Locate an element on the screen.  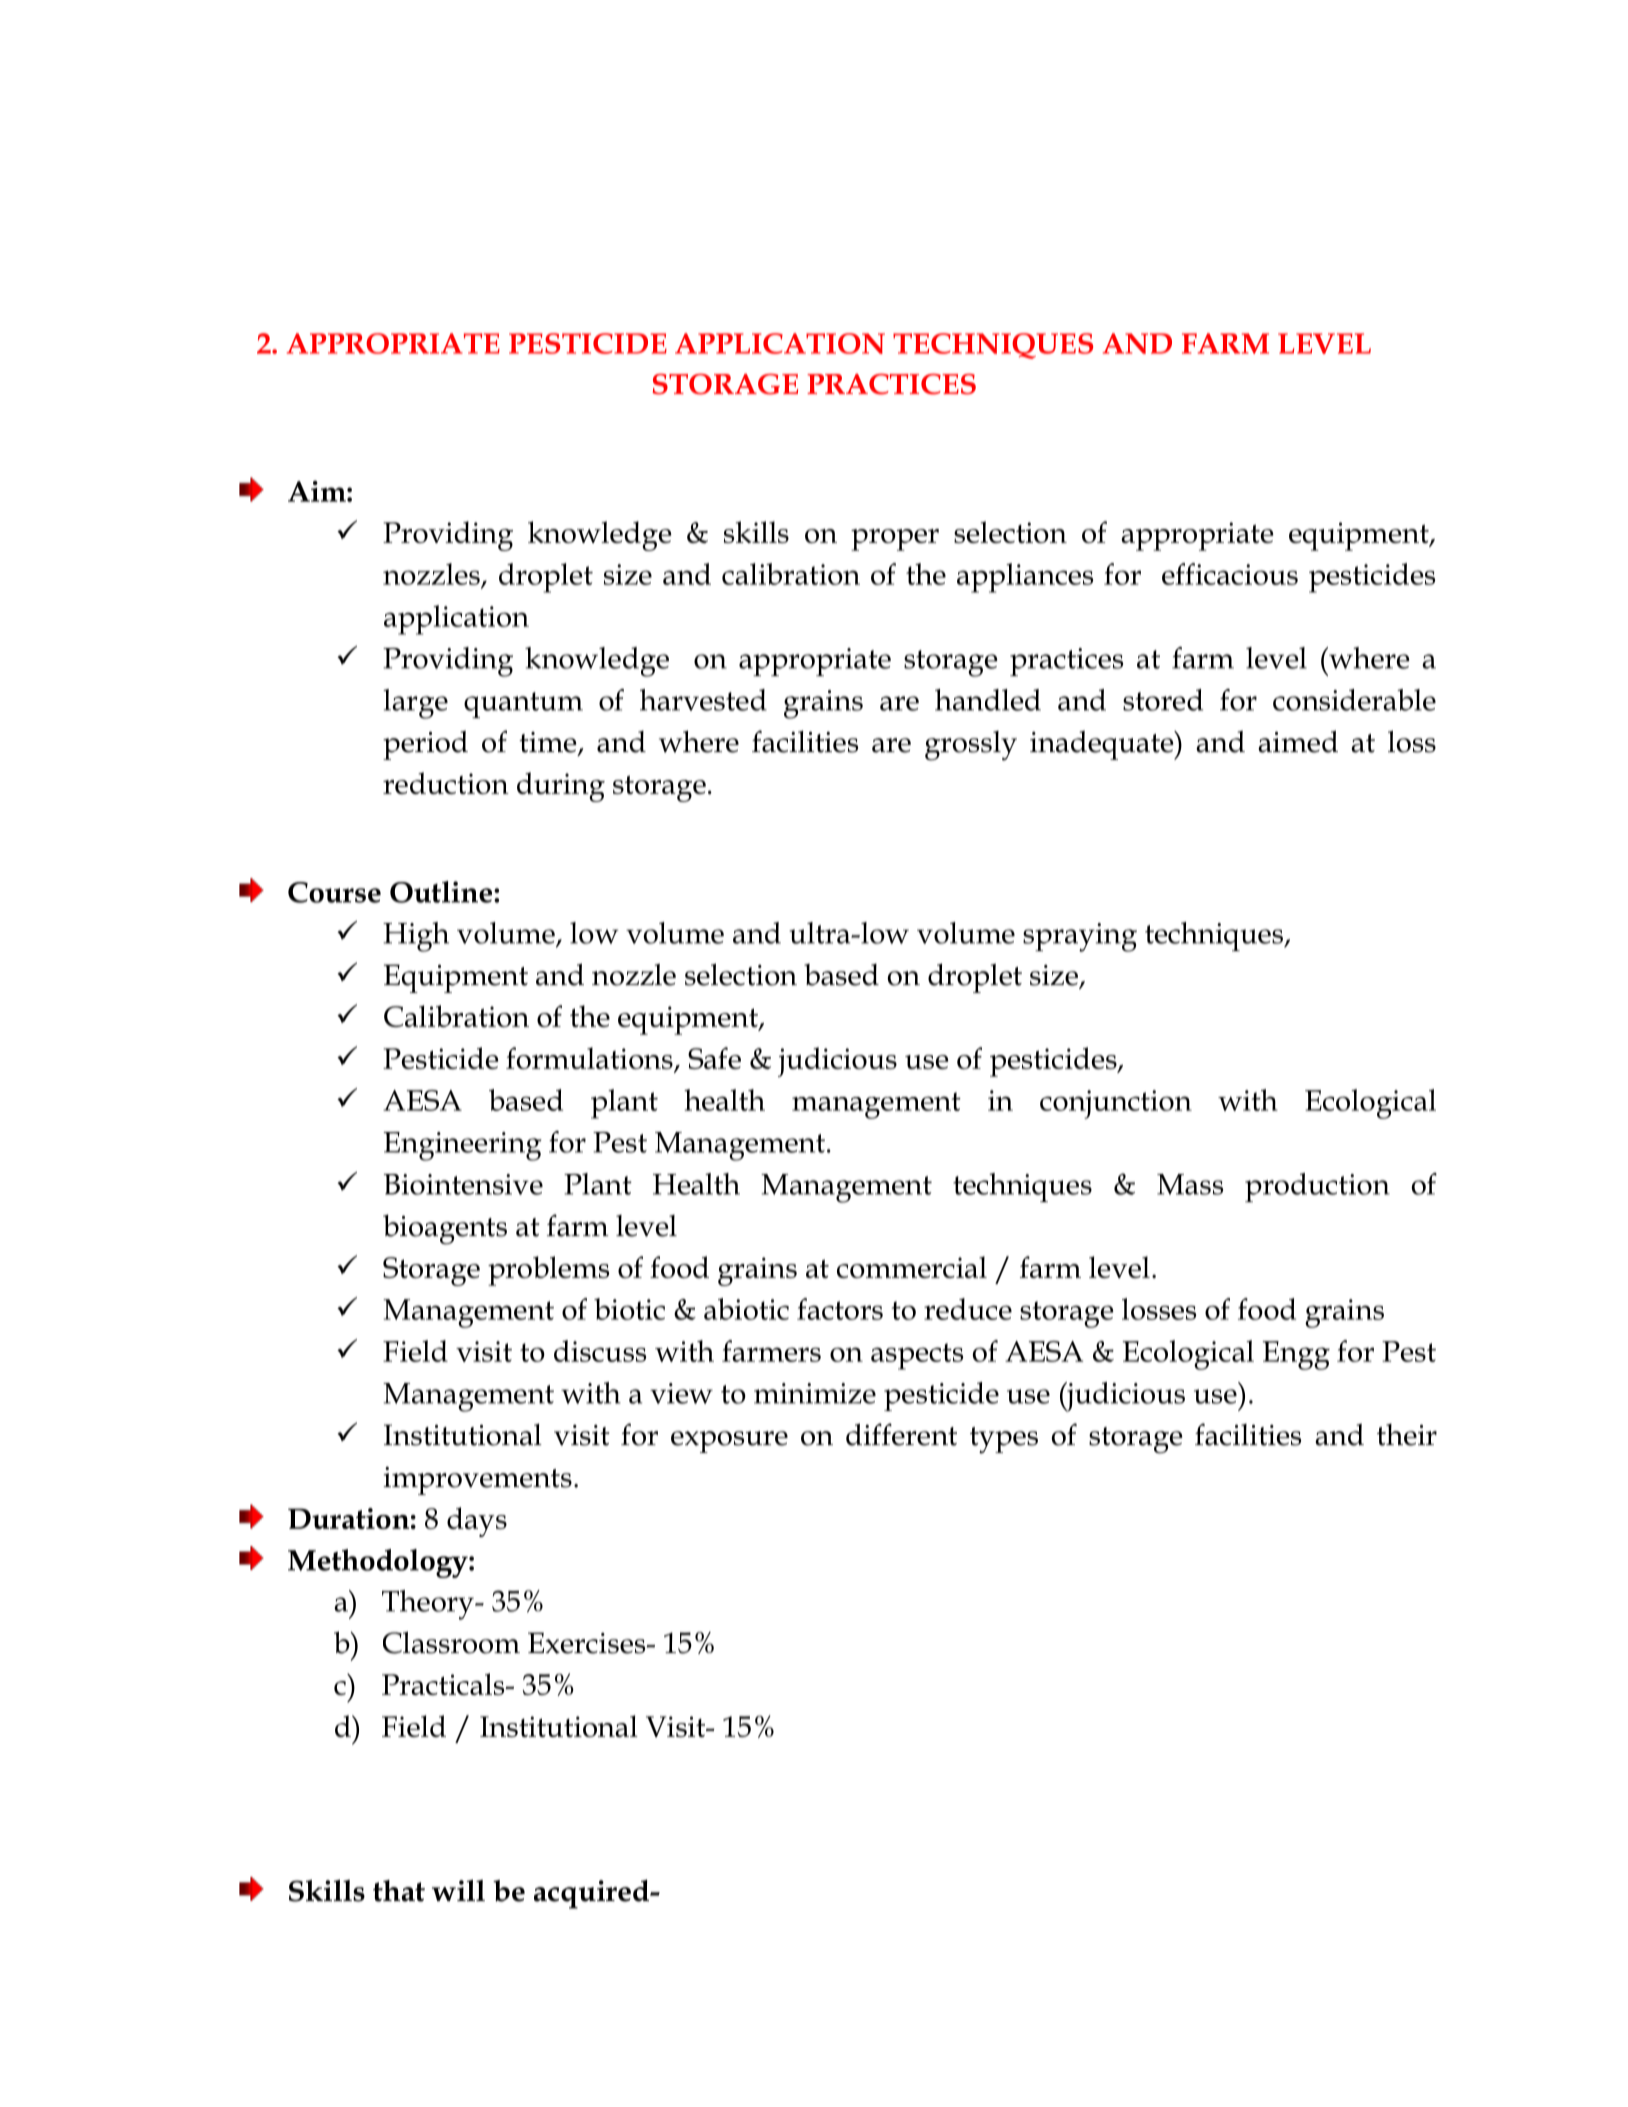
proper is located at coordinates (895, 540).
